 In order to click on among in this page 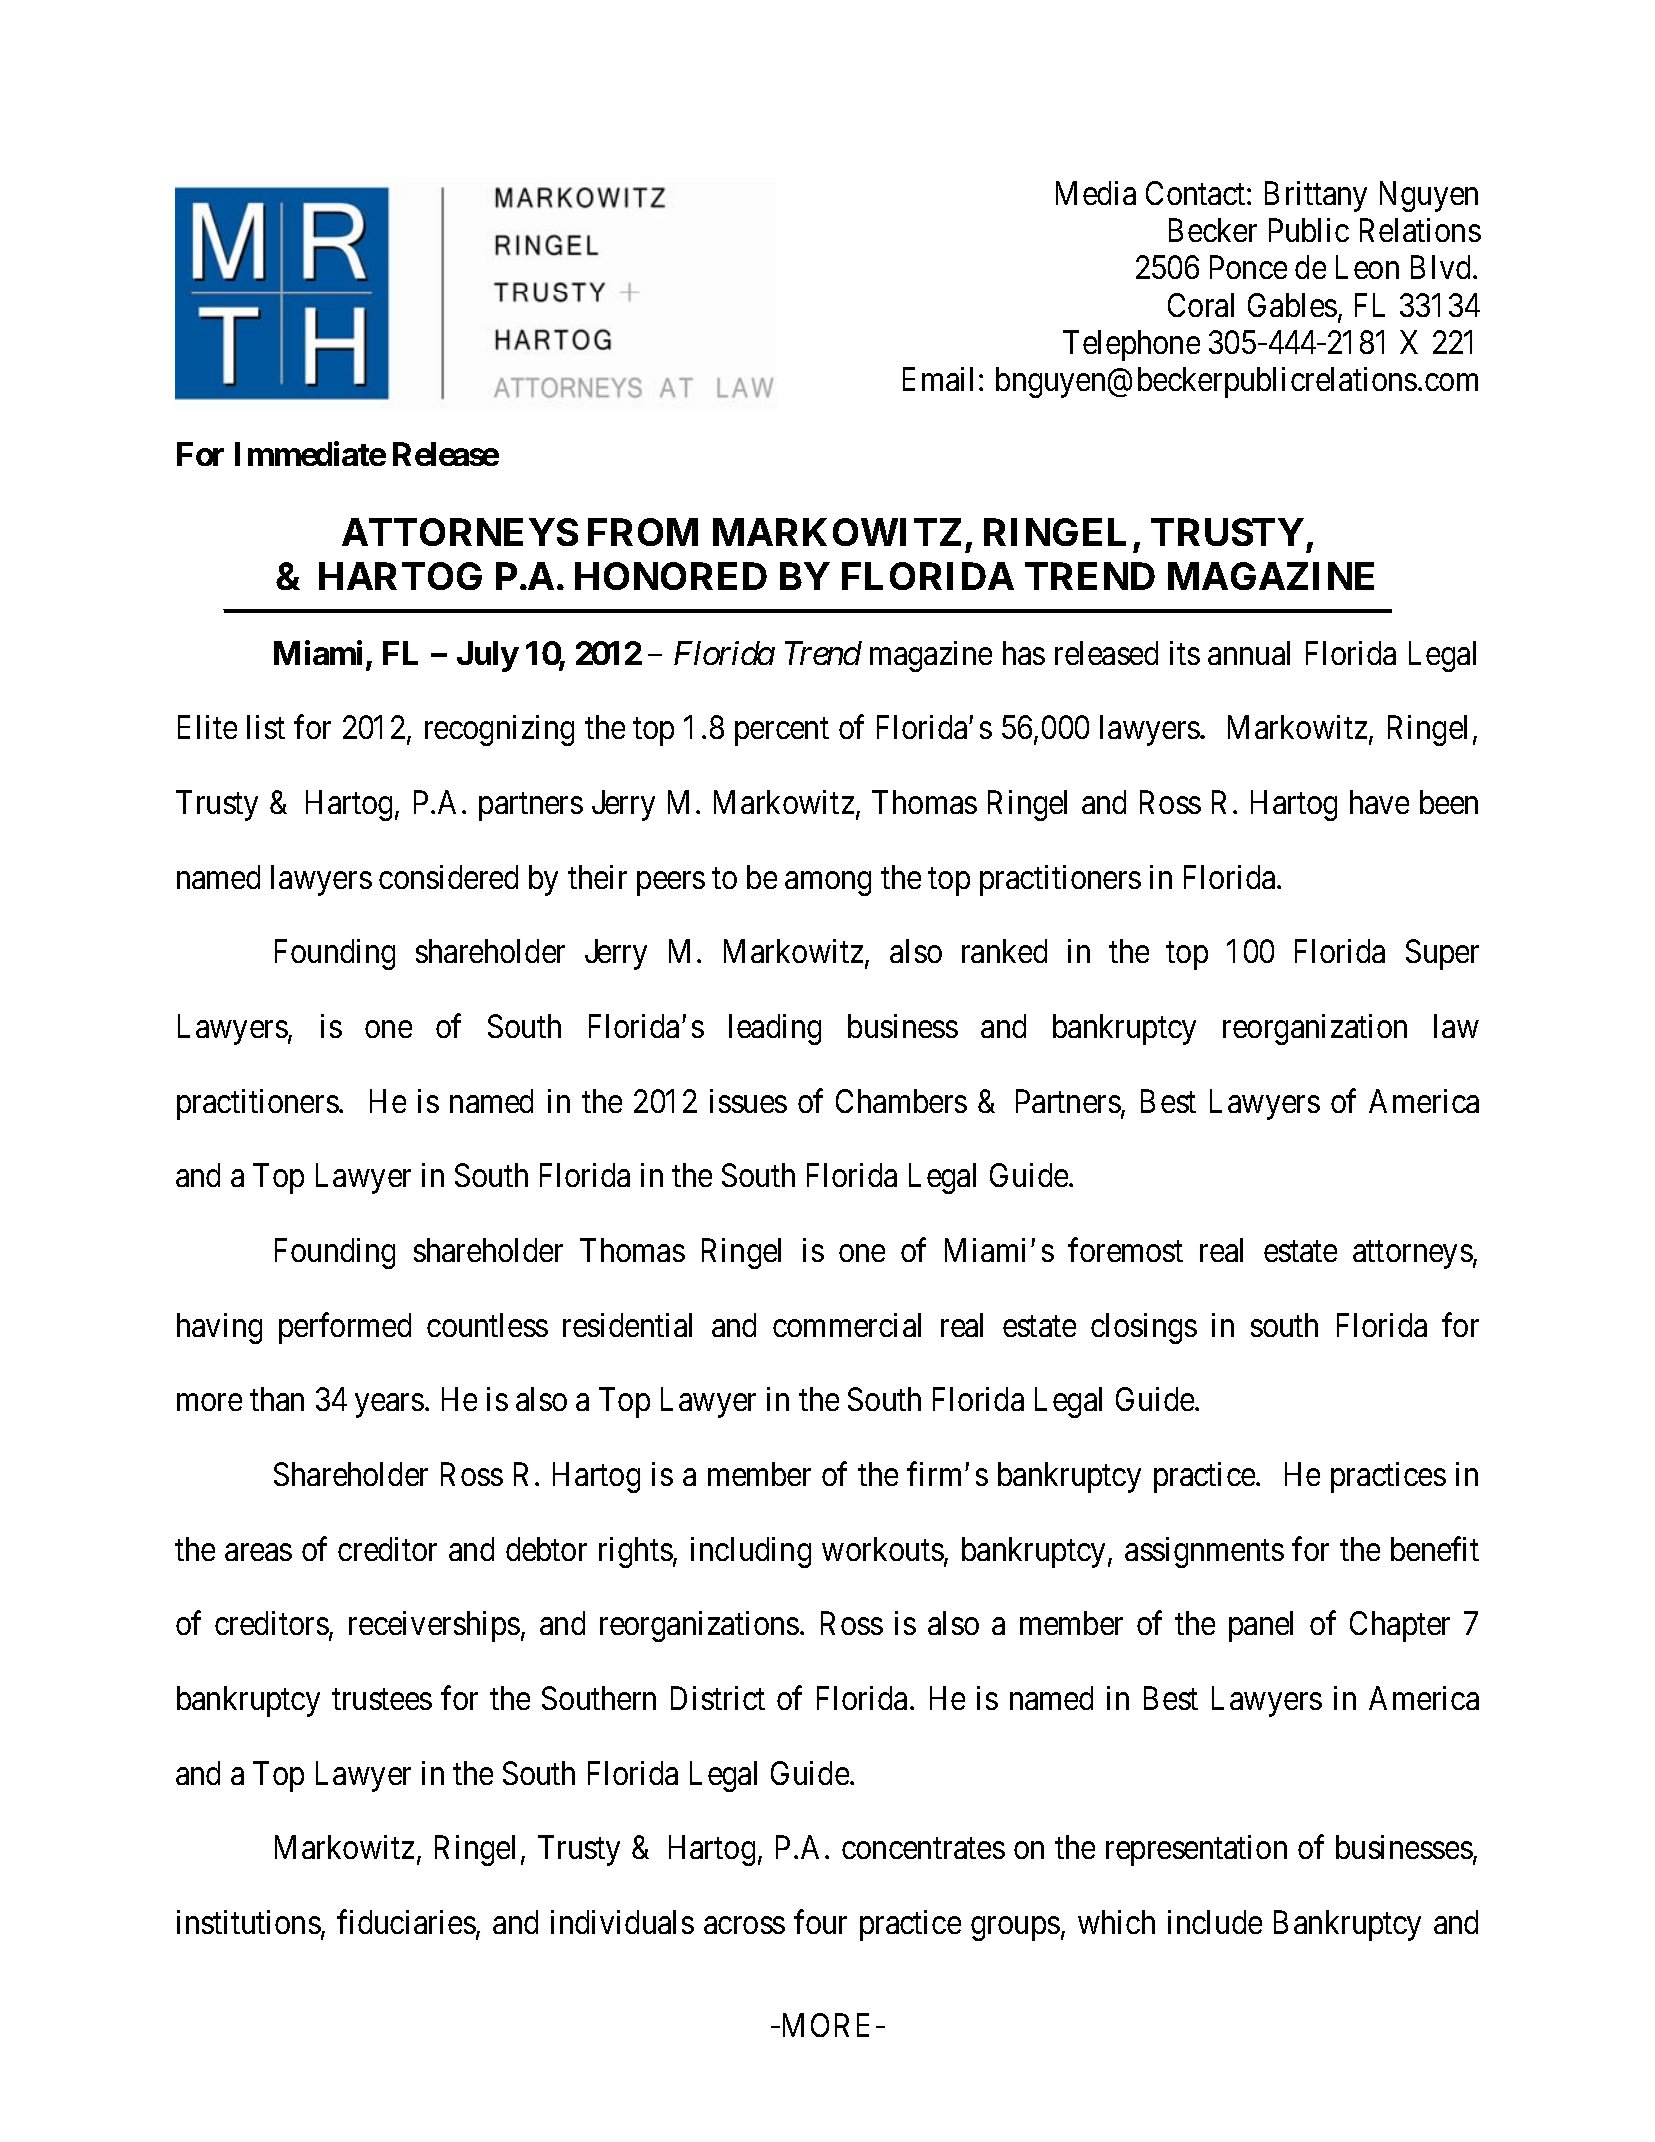, I will do `click(828, 884)`.
